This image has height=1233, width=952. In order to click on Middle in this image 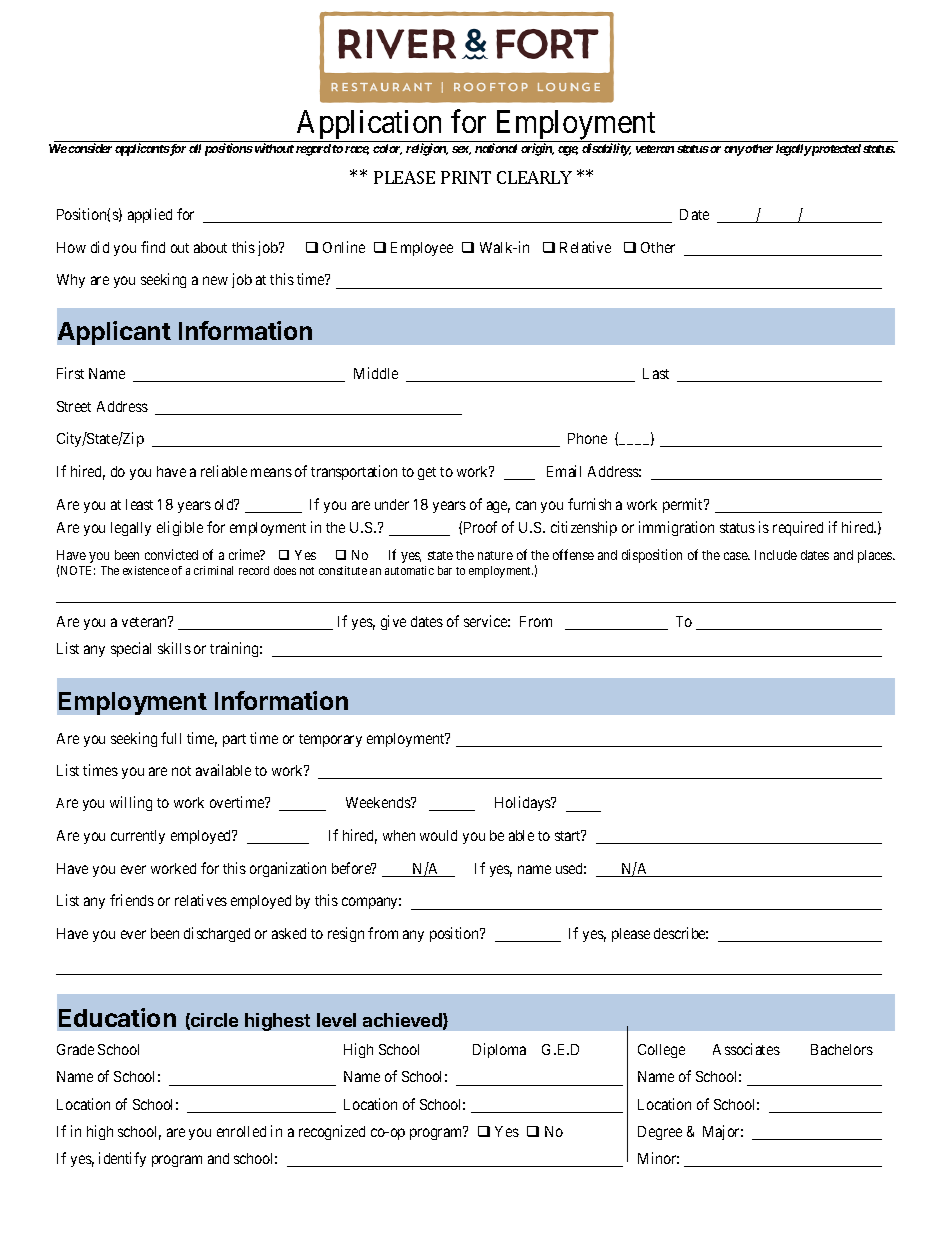, I will do `click(376, 373)`.
